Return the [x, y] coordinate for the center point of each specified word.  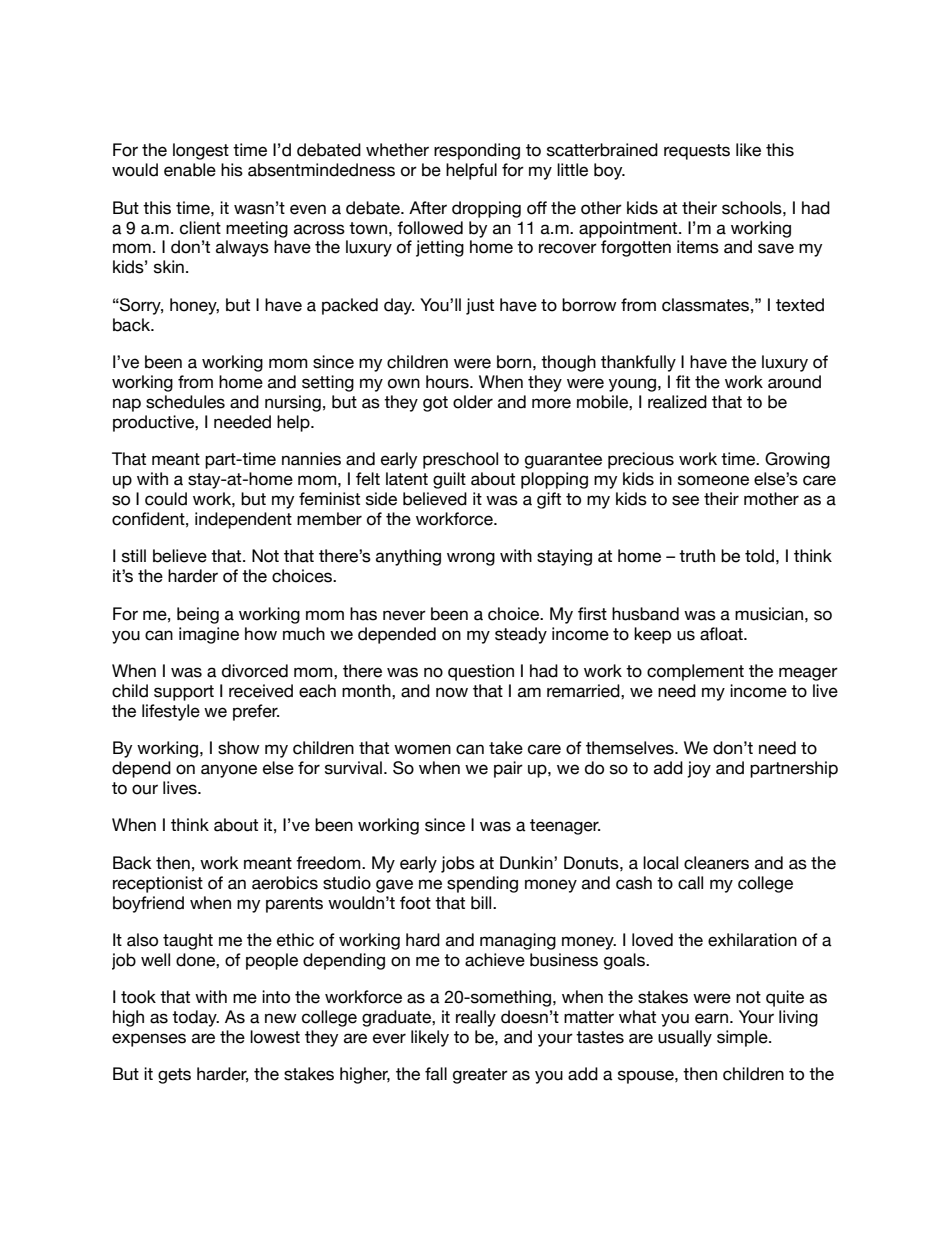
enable [190, 170]
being [198, 615]
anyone [229, 771]
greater [480, 1076]
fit [683, 381]
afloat [722, 634]
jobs [458, 864]
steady [521, 635]
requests [697, 152]
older [473, 402]
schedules [185, 402]
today [195, 1018]
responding [477, 151]
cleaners [716, 863]
